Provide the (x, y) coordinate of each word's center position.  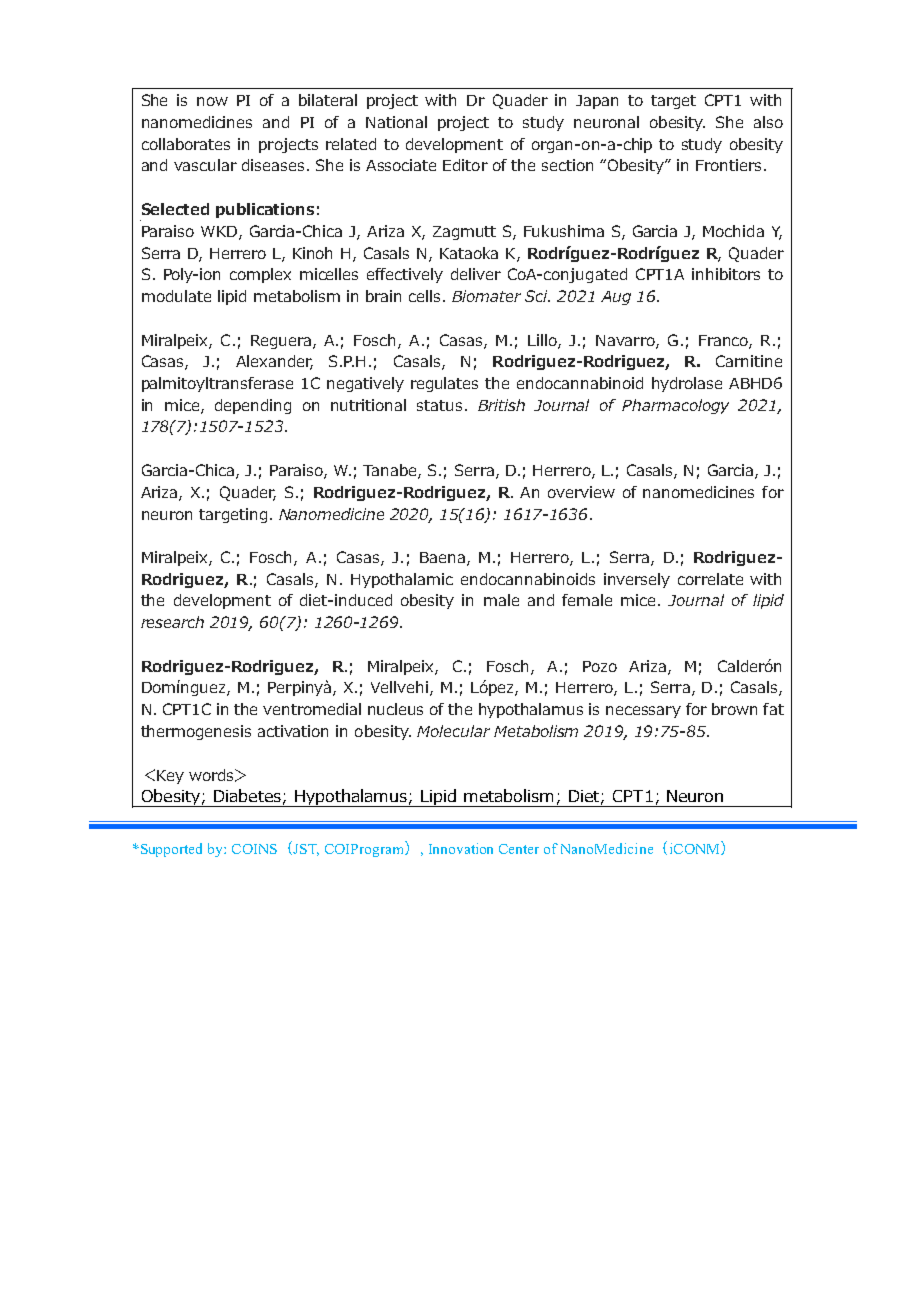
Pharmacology (675, 406)
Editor (465, 165)
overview (581, 492)
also (768, 122)
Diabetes (247, 795)
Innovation (461, 848)
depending (253, 406)
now (212, 101)
